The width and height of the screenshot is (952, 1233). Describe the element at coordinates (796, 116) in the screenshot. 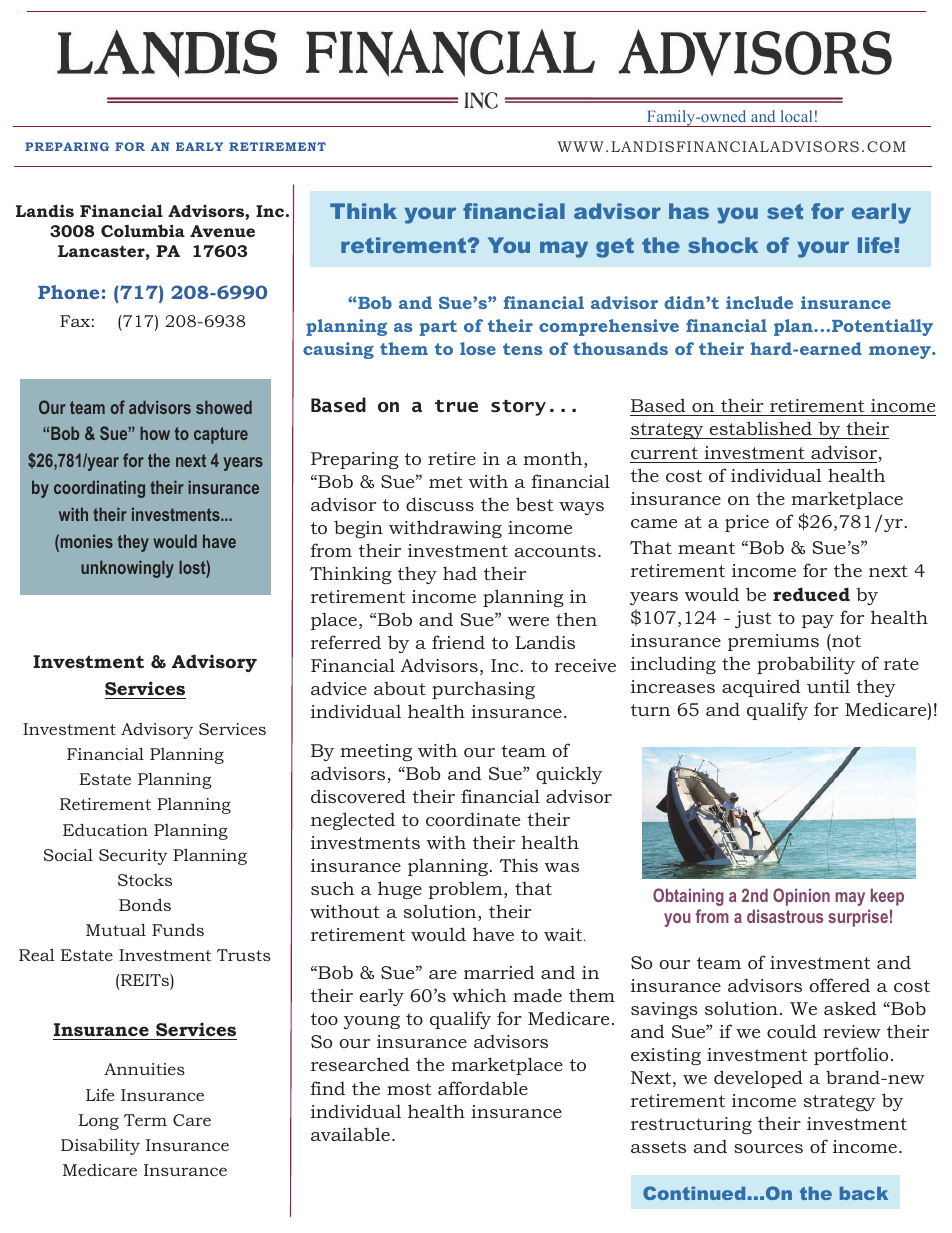

I see `local` at that location.
